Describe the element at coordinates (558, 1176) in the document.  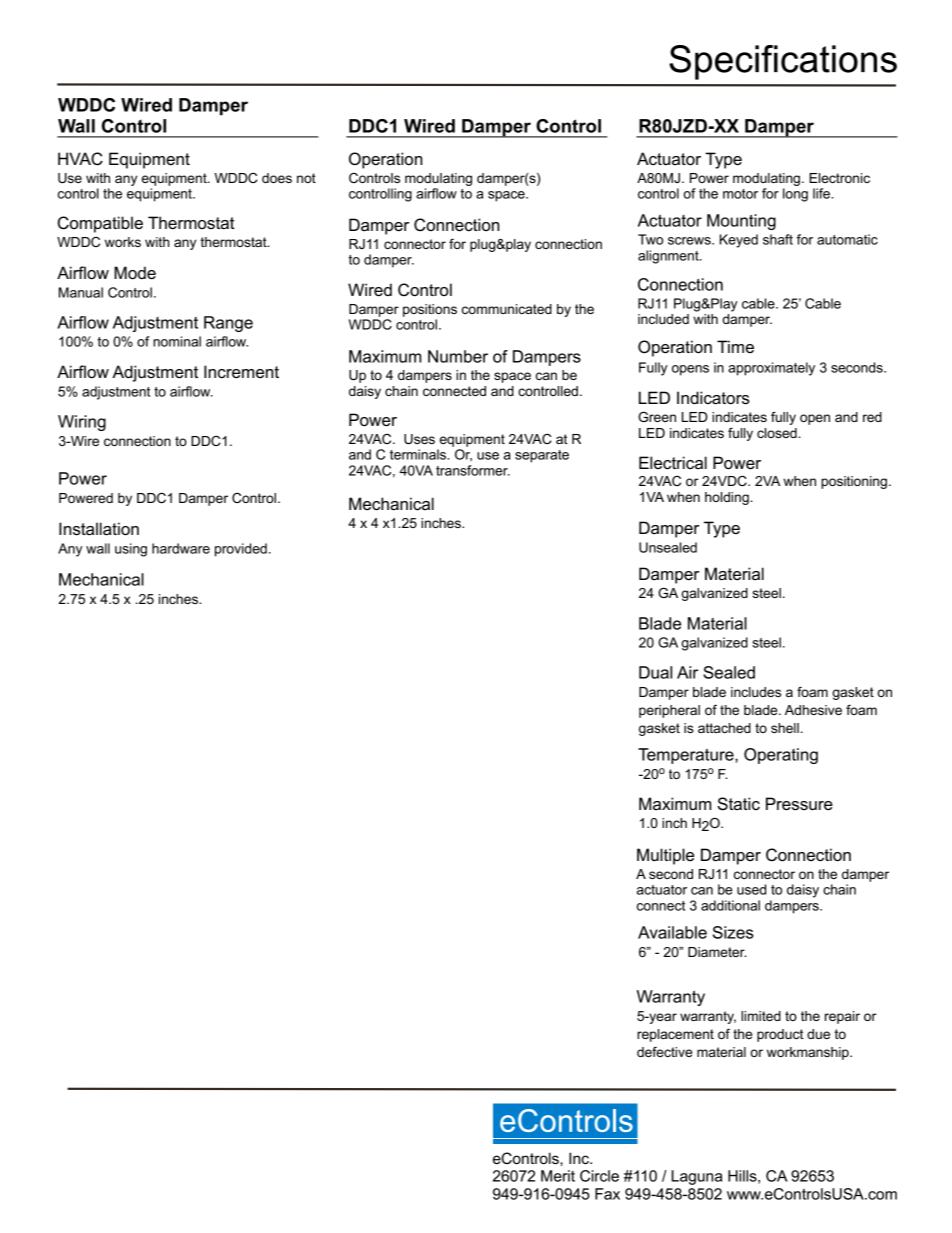
I see `Merit` at that location.
